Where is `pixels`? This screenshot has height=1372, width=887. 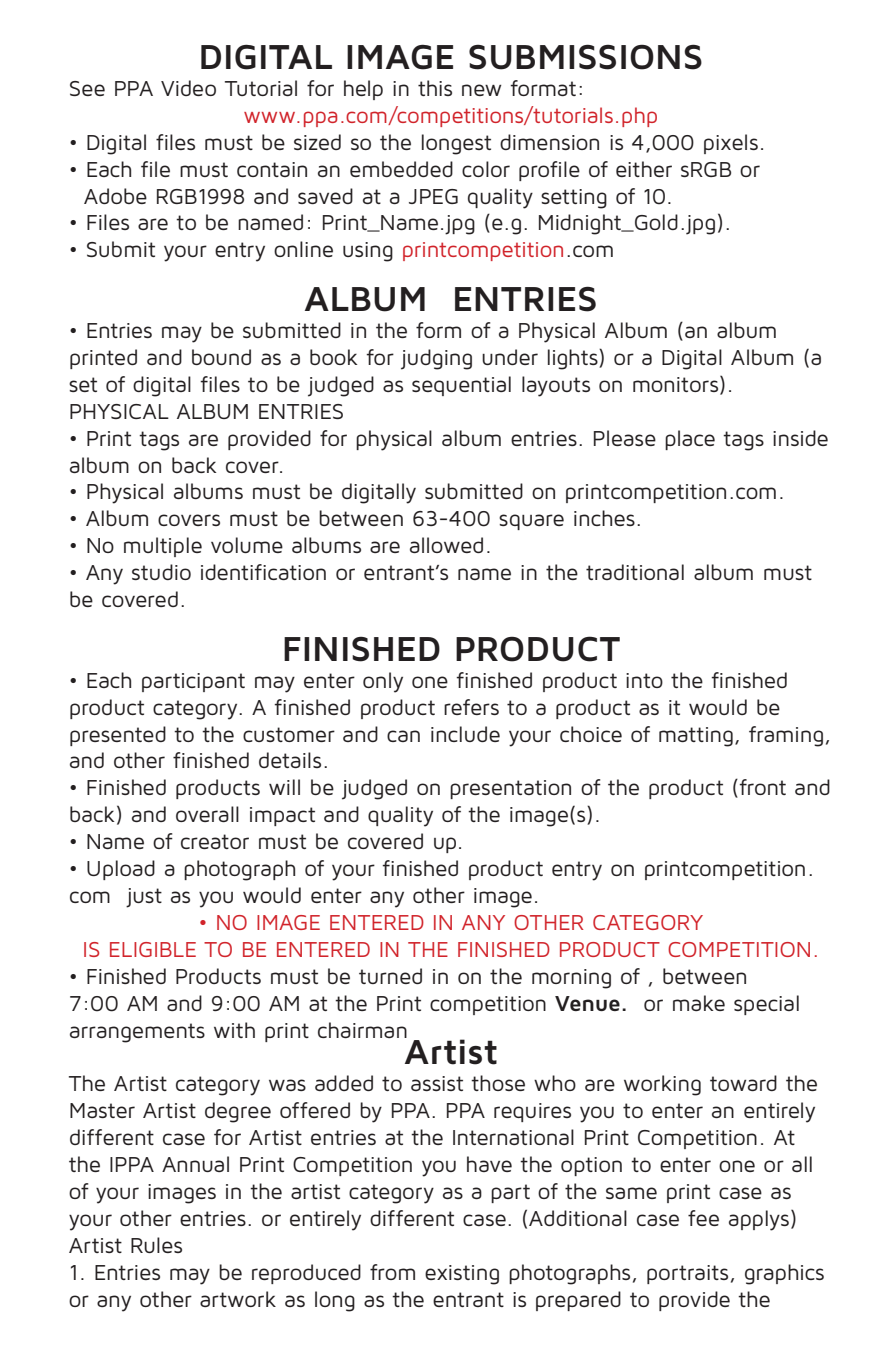
pixels is located at coordinates (731, 144).
